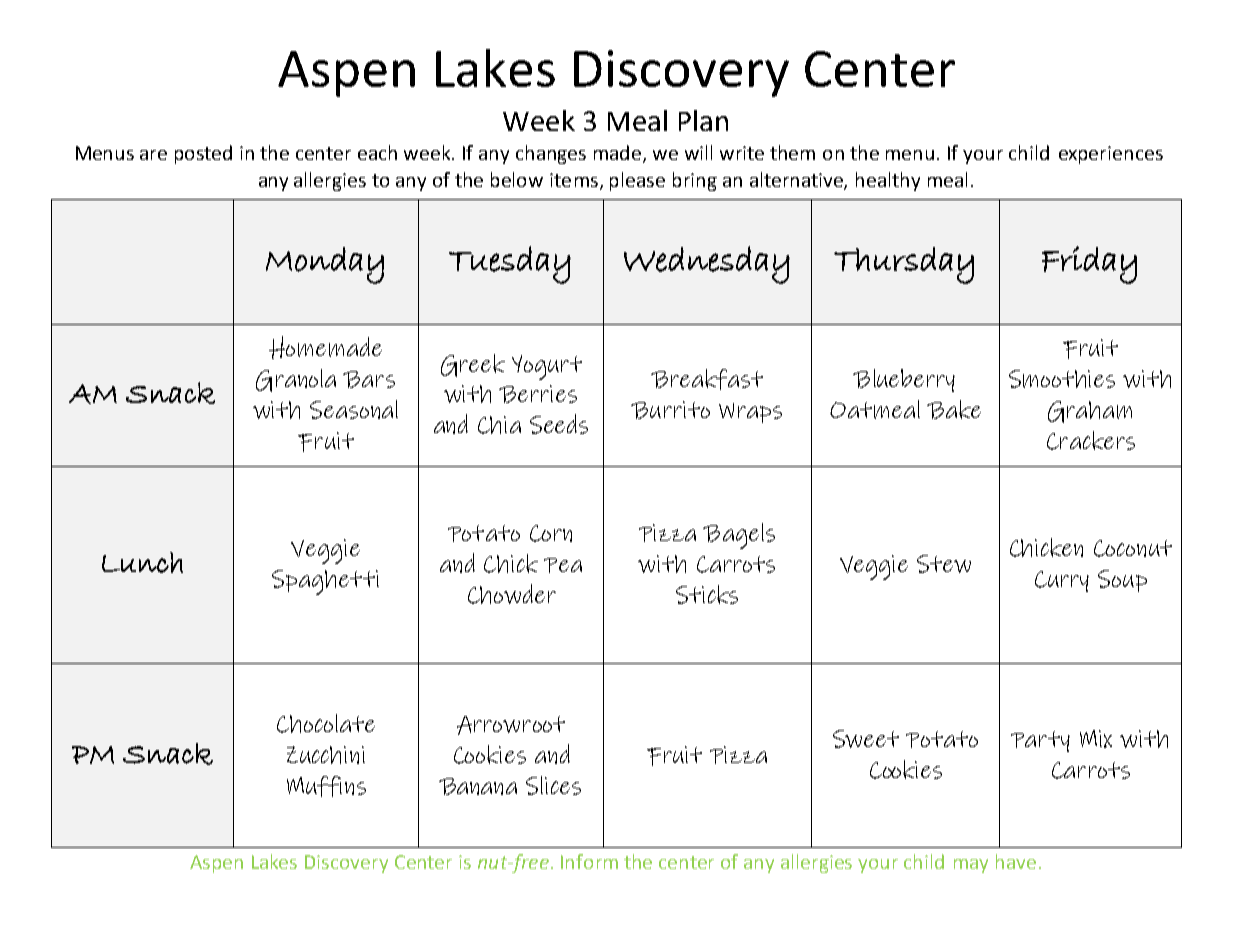 The height and width of the document is (952, 1233). What do you see at coordinates (142, 562) in the document?
I see `Lunch` at bounding box center [142, 562].
